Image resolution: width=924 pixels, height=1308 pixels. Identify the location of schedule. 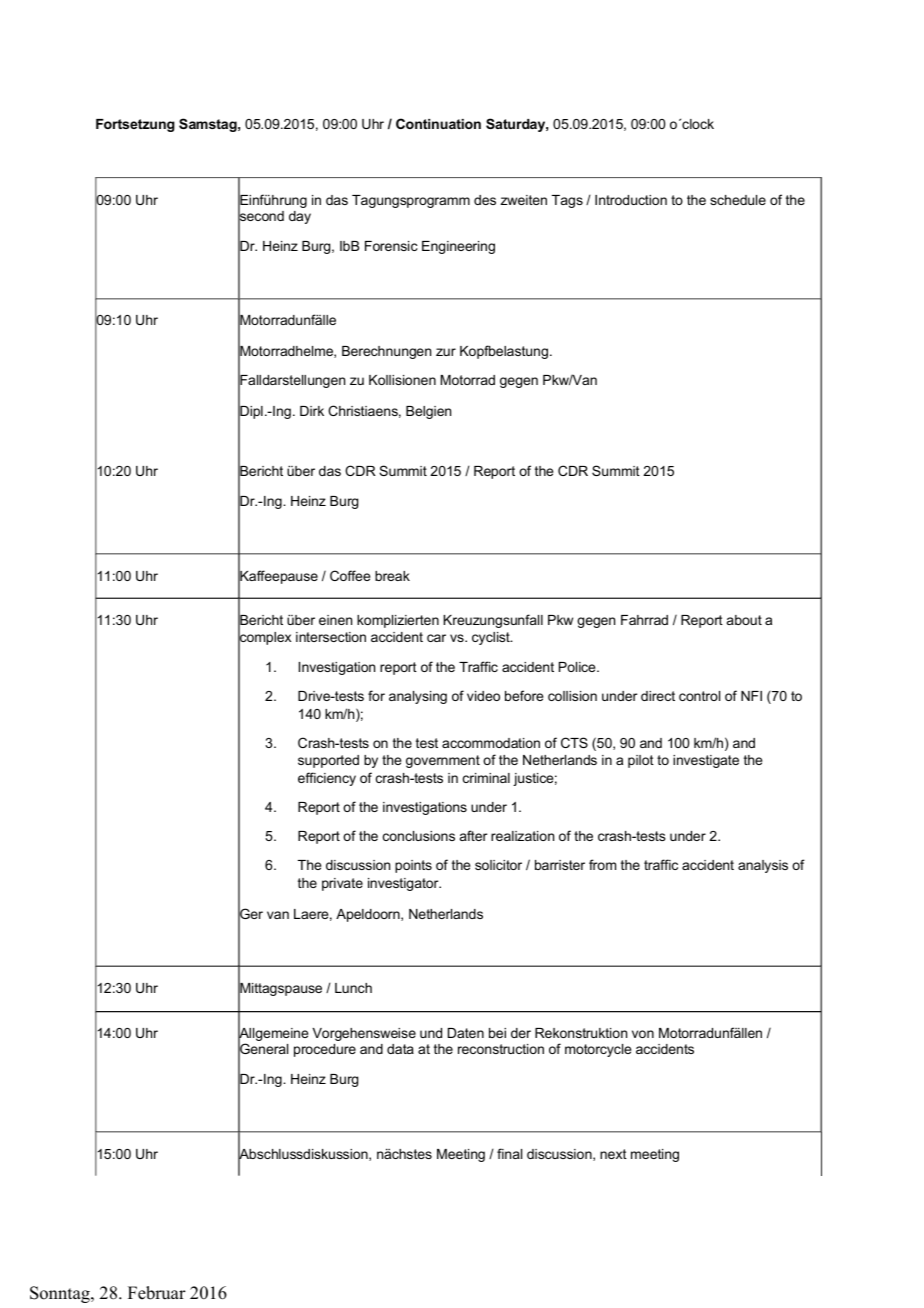
(738, 200).
